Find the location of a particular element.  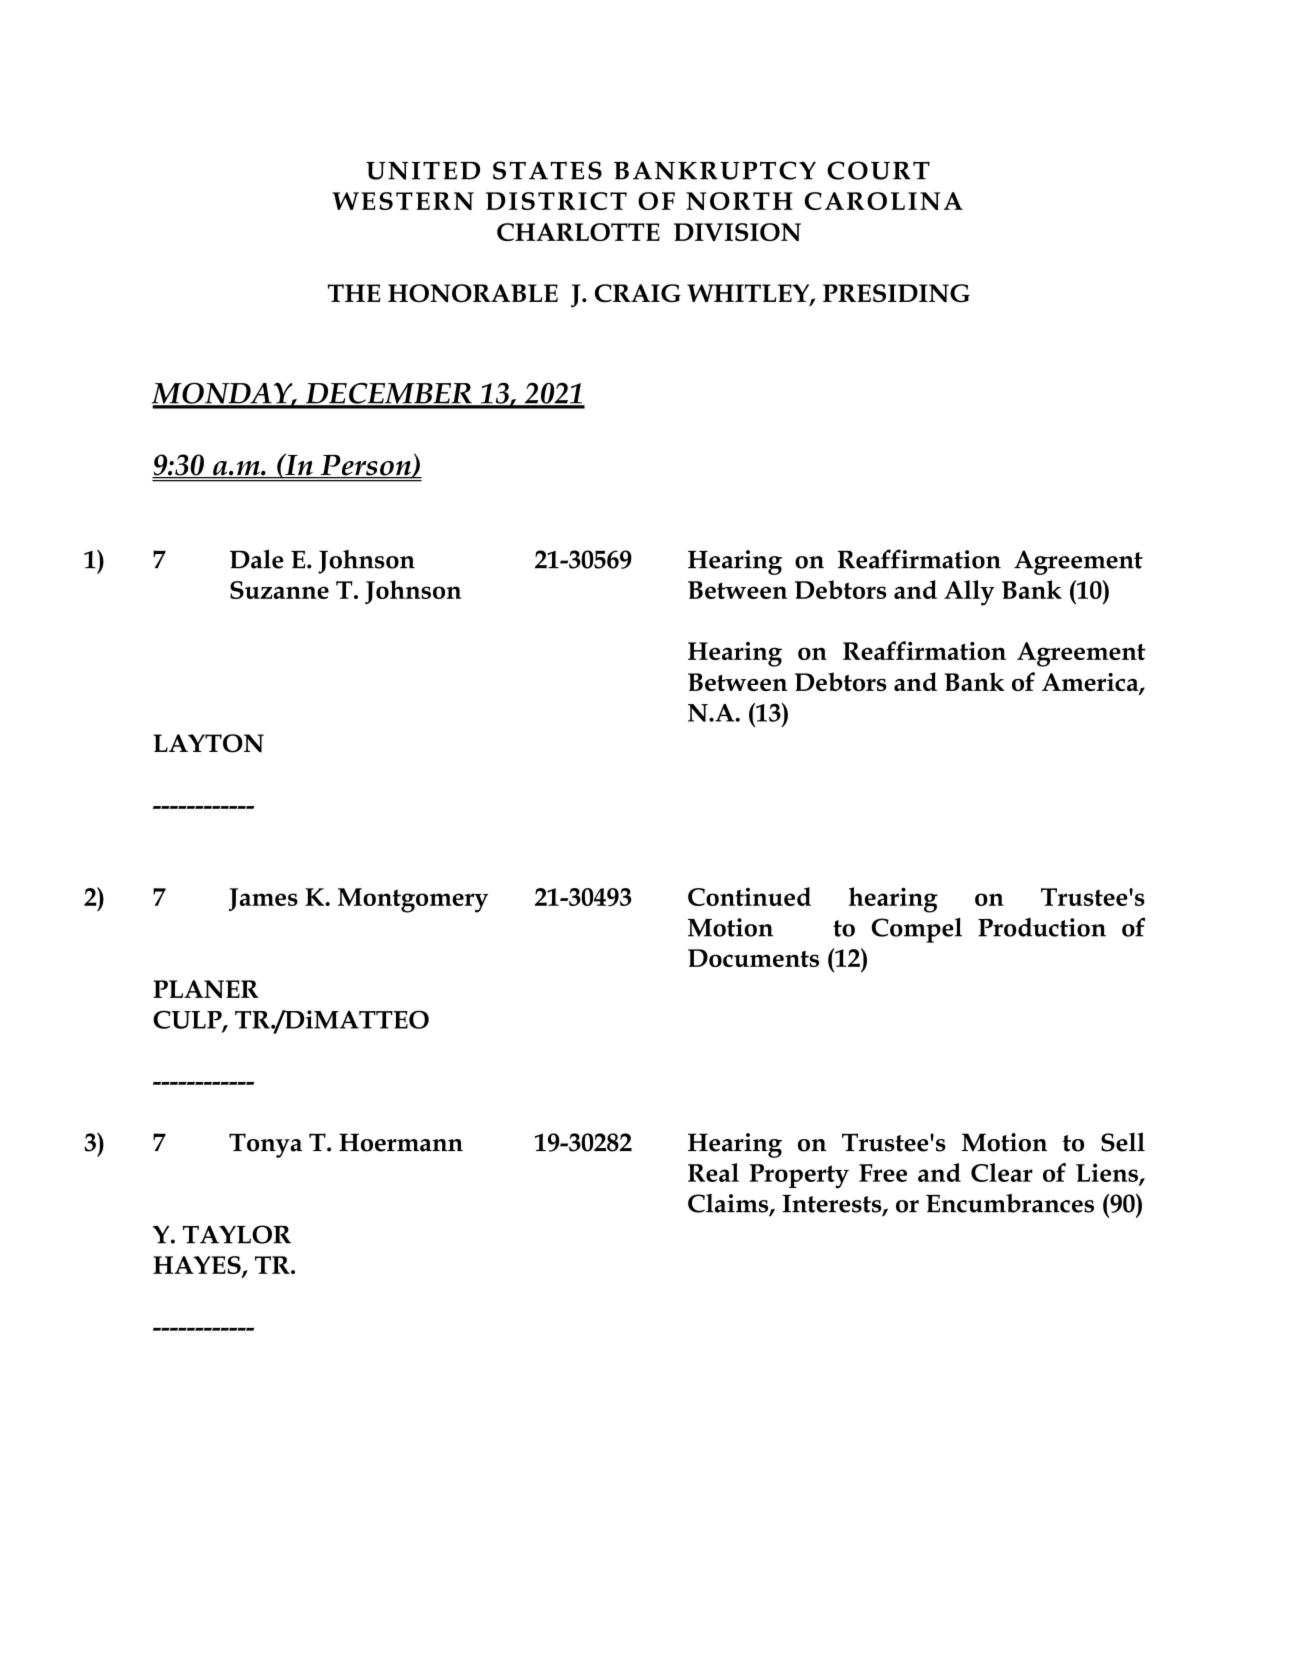

Documents is located at coordinates (753, 958).
